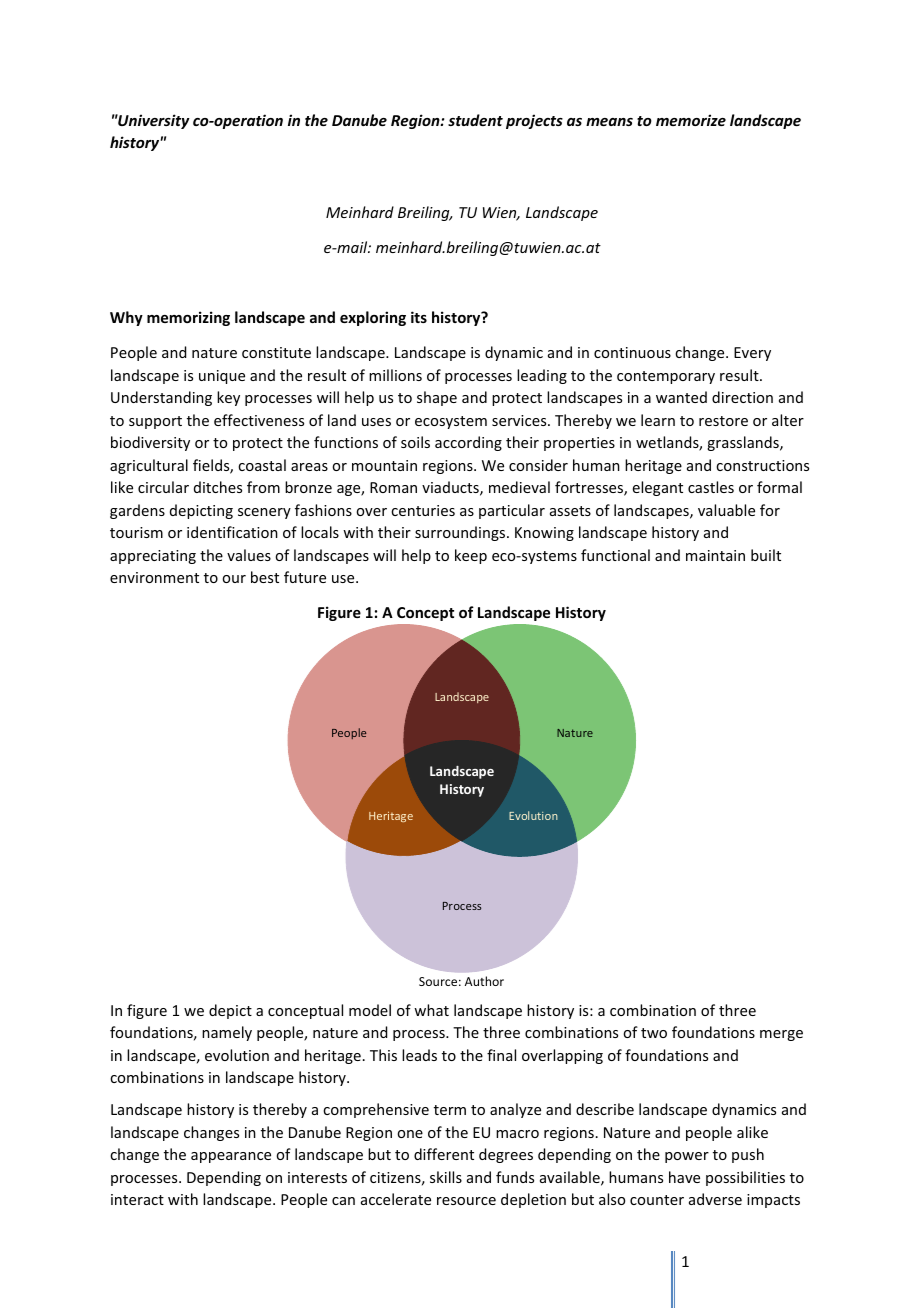 The height and width of the image is (1308, 924). What do you see at coordinates (228, 398) in the image?
I see `key` at bounding box center [228, 398].
